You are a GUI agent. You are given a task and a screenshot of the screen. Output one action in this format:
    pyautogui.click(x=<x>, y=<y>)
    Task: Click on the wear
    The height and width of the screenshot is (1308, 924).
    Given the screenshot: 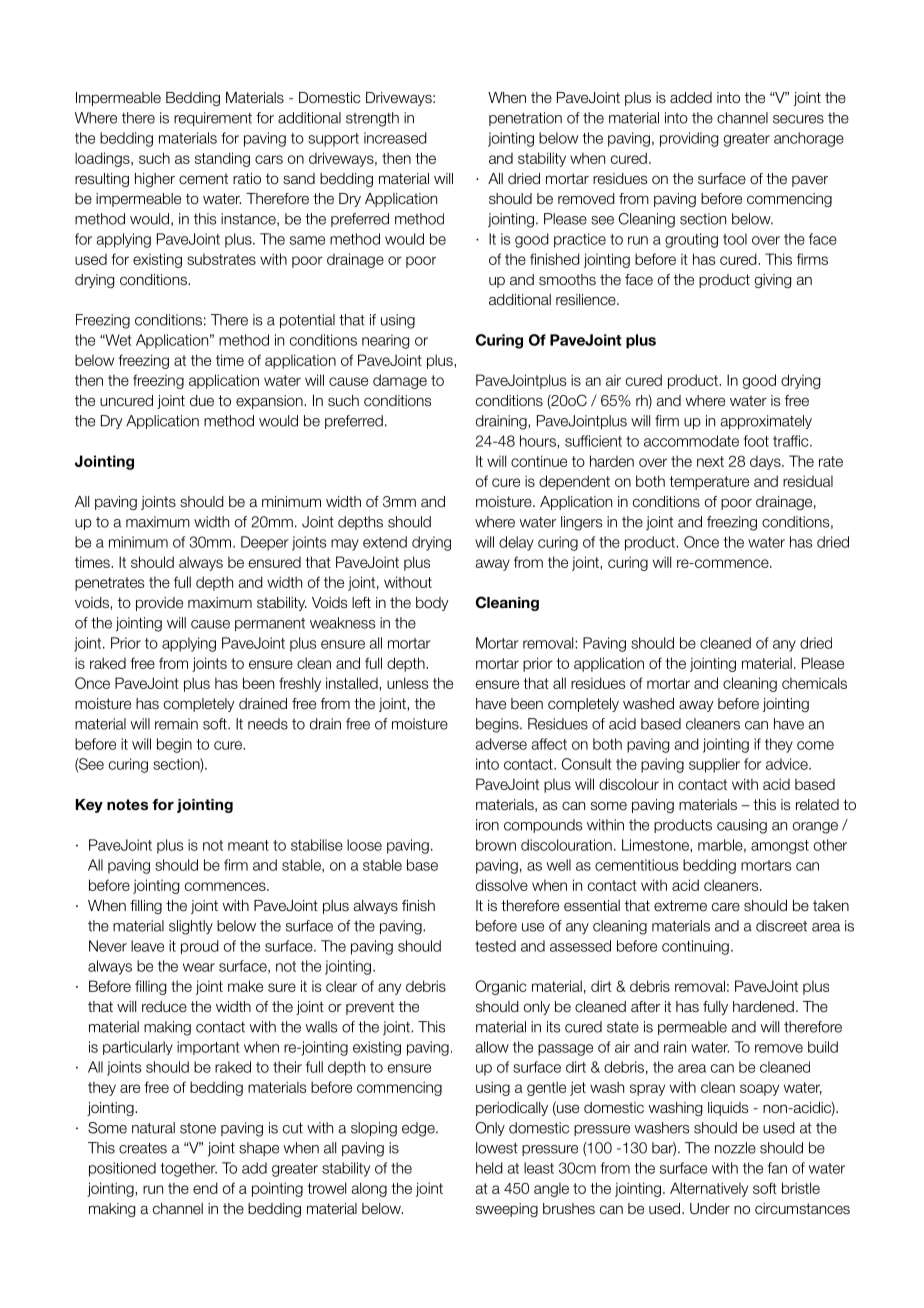 What is the action you would take?
    pyautogui.click(x=199, y=967)
